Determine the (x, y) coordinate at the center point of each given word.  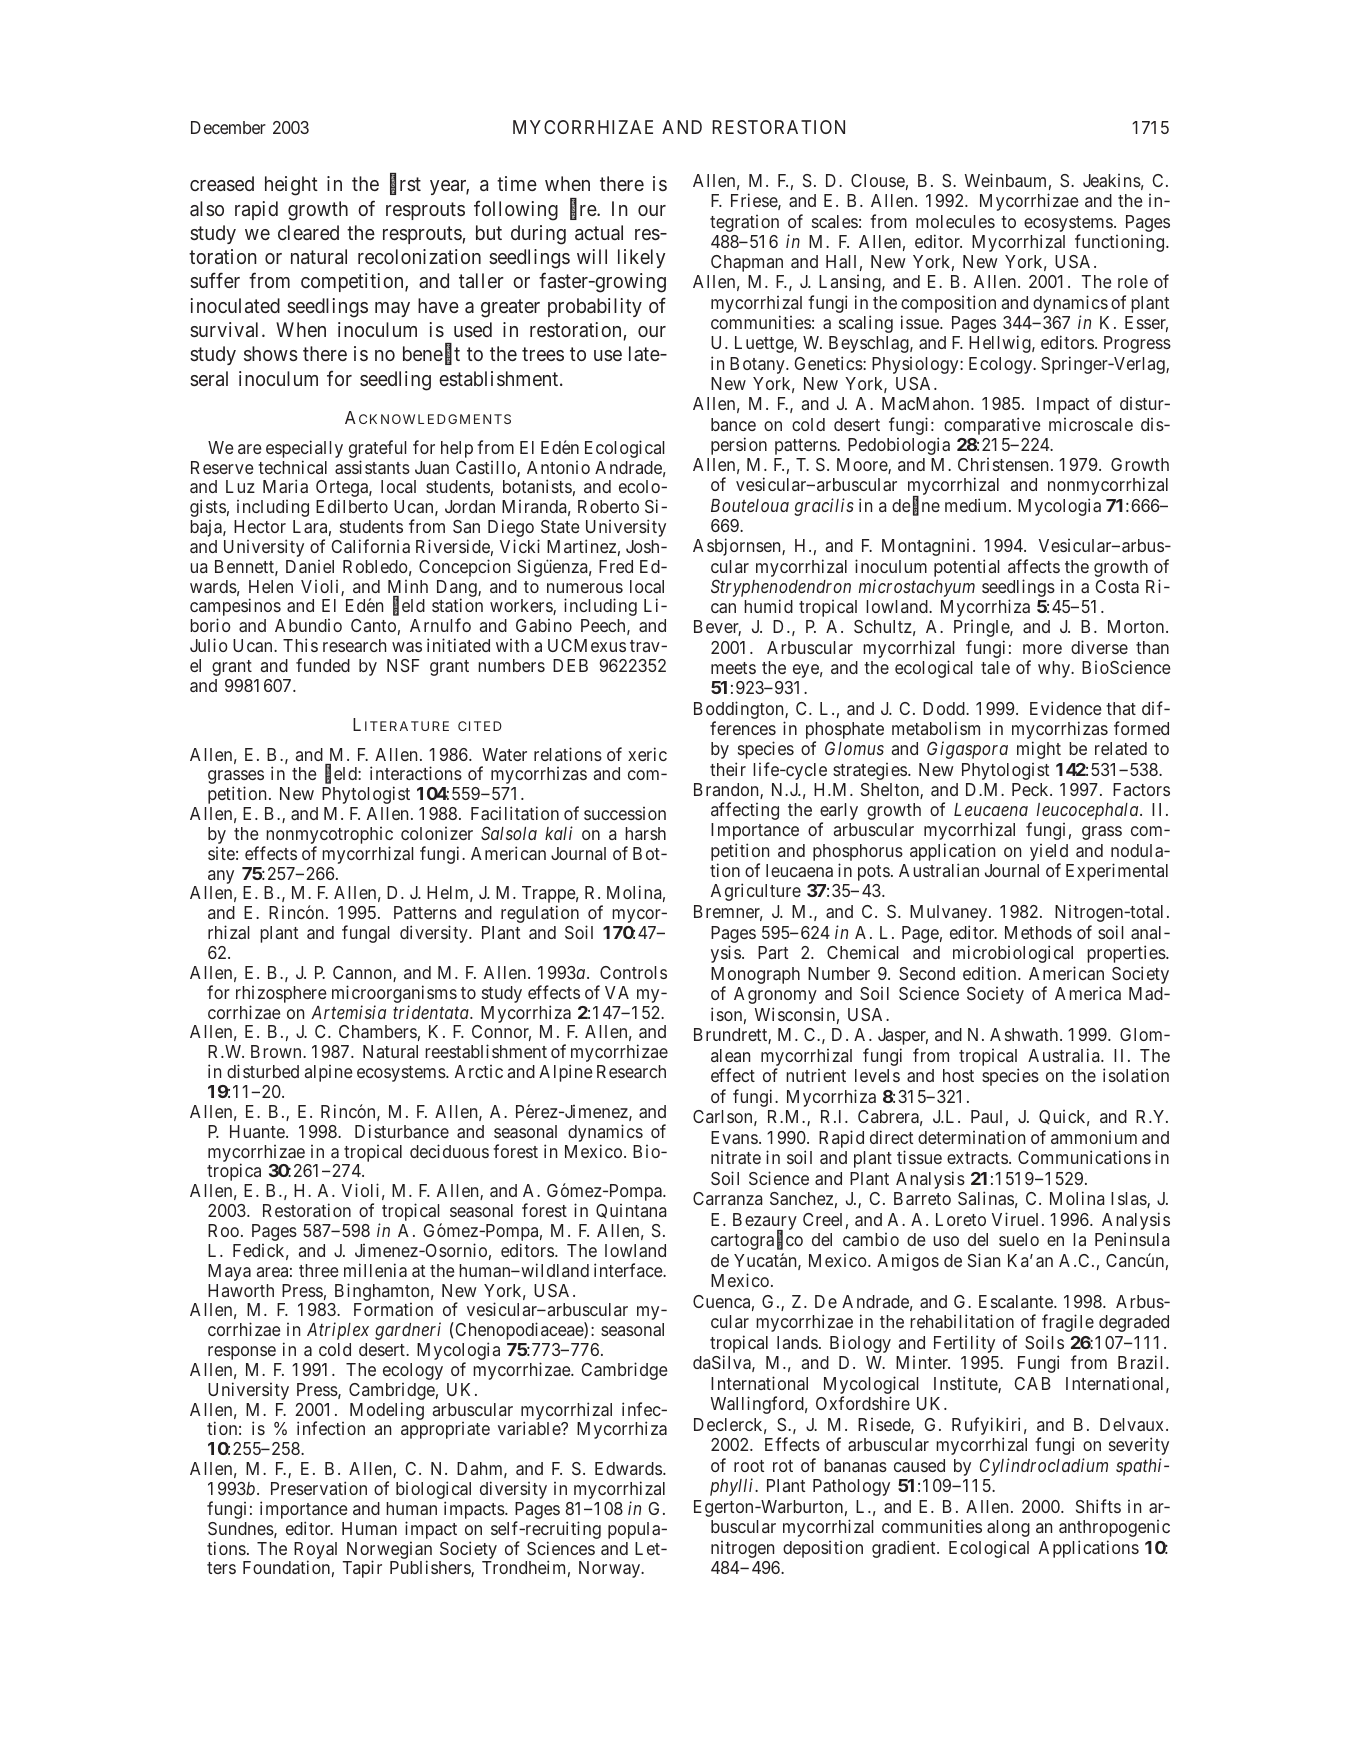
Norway (611, 1569)
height (291, 186)
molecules (955, 221)
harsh (645, 833)
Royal (315, 1551)
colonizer (437, 833)
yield (1049, 854)
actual (599, 232)
